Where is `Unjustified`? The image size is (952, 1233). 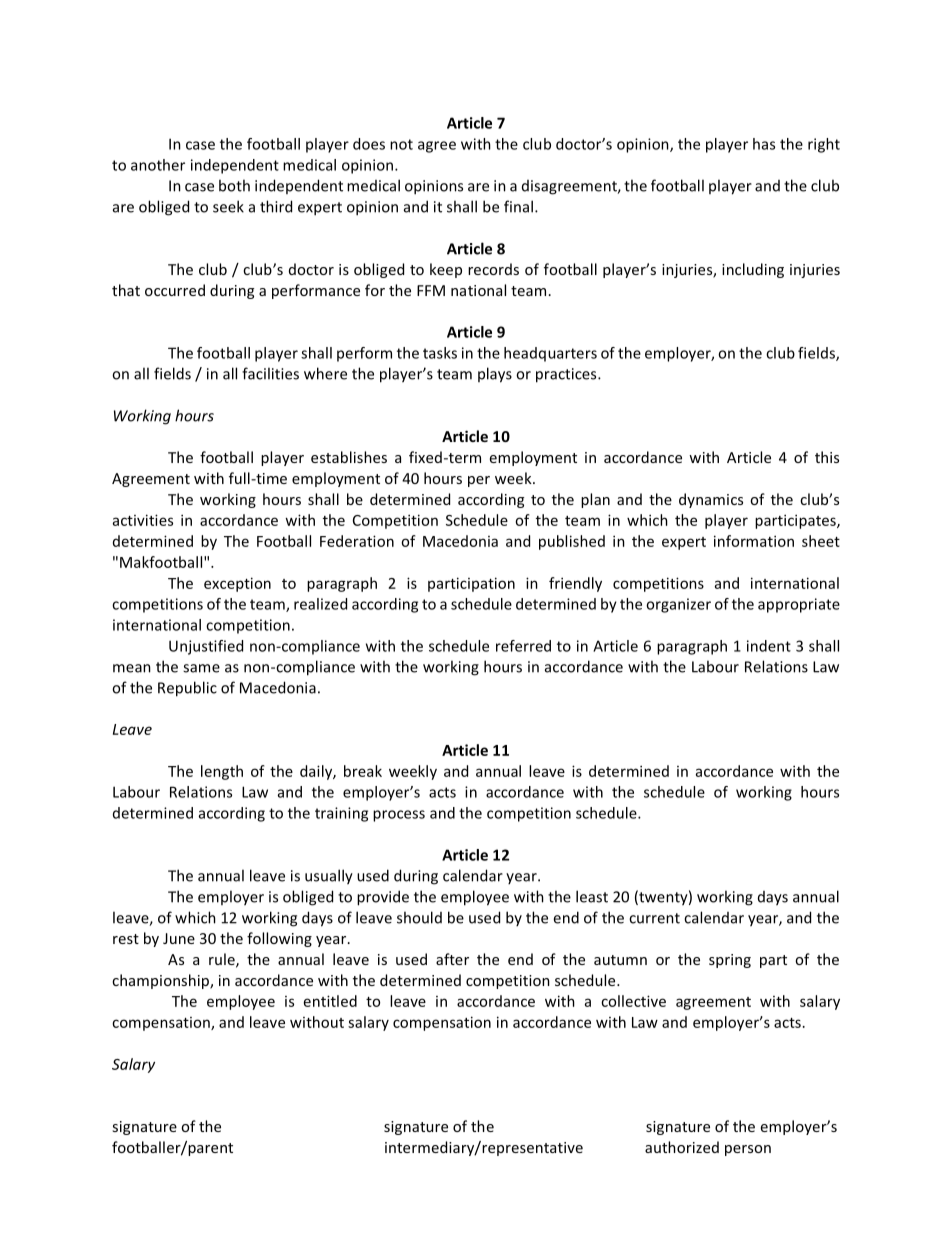
Unjustified is located at coordinates (206, 647).
